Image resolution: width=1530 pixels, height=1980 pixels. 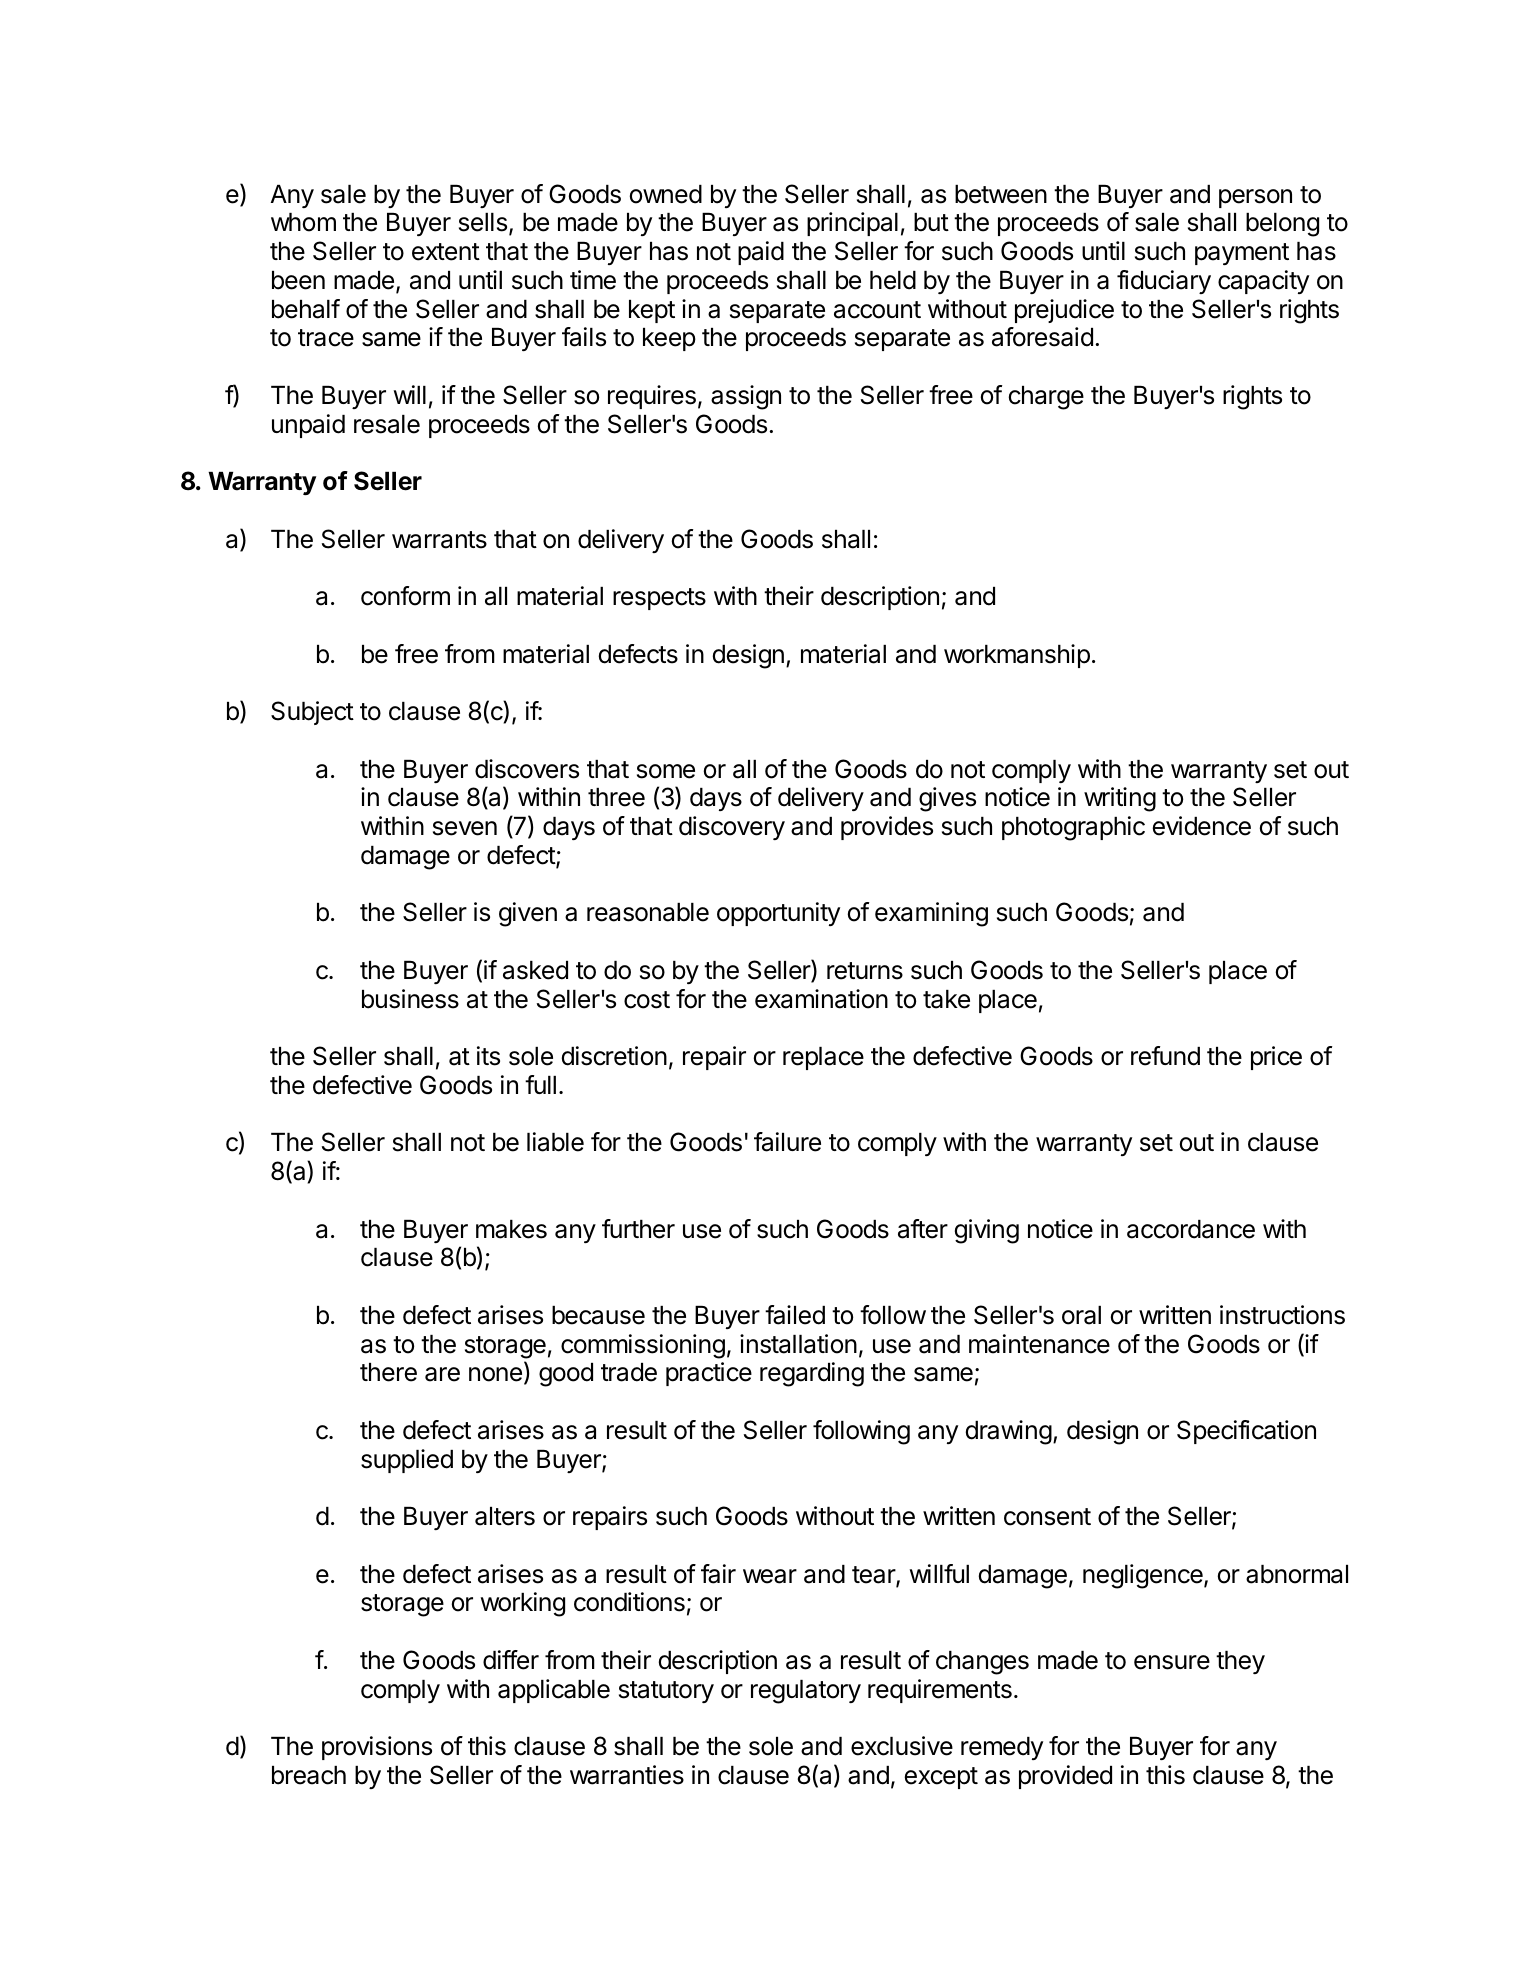 What do you see at coordinates (511, 1229) in the screenshot?
I see `makes` at bounding box center [511, 1229].
